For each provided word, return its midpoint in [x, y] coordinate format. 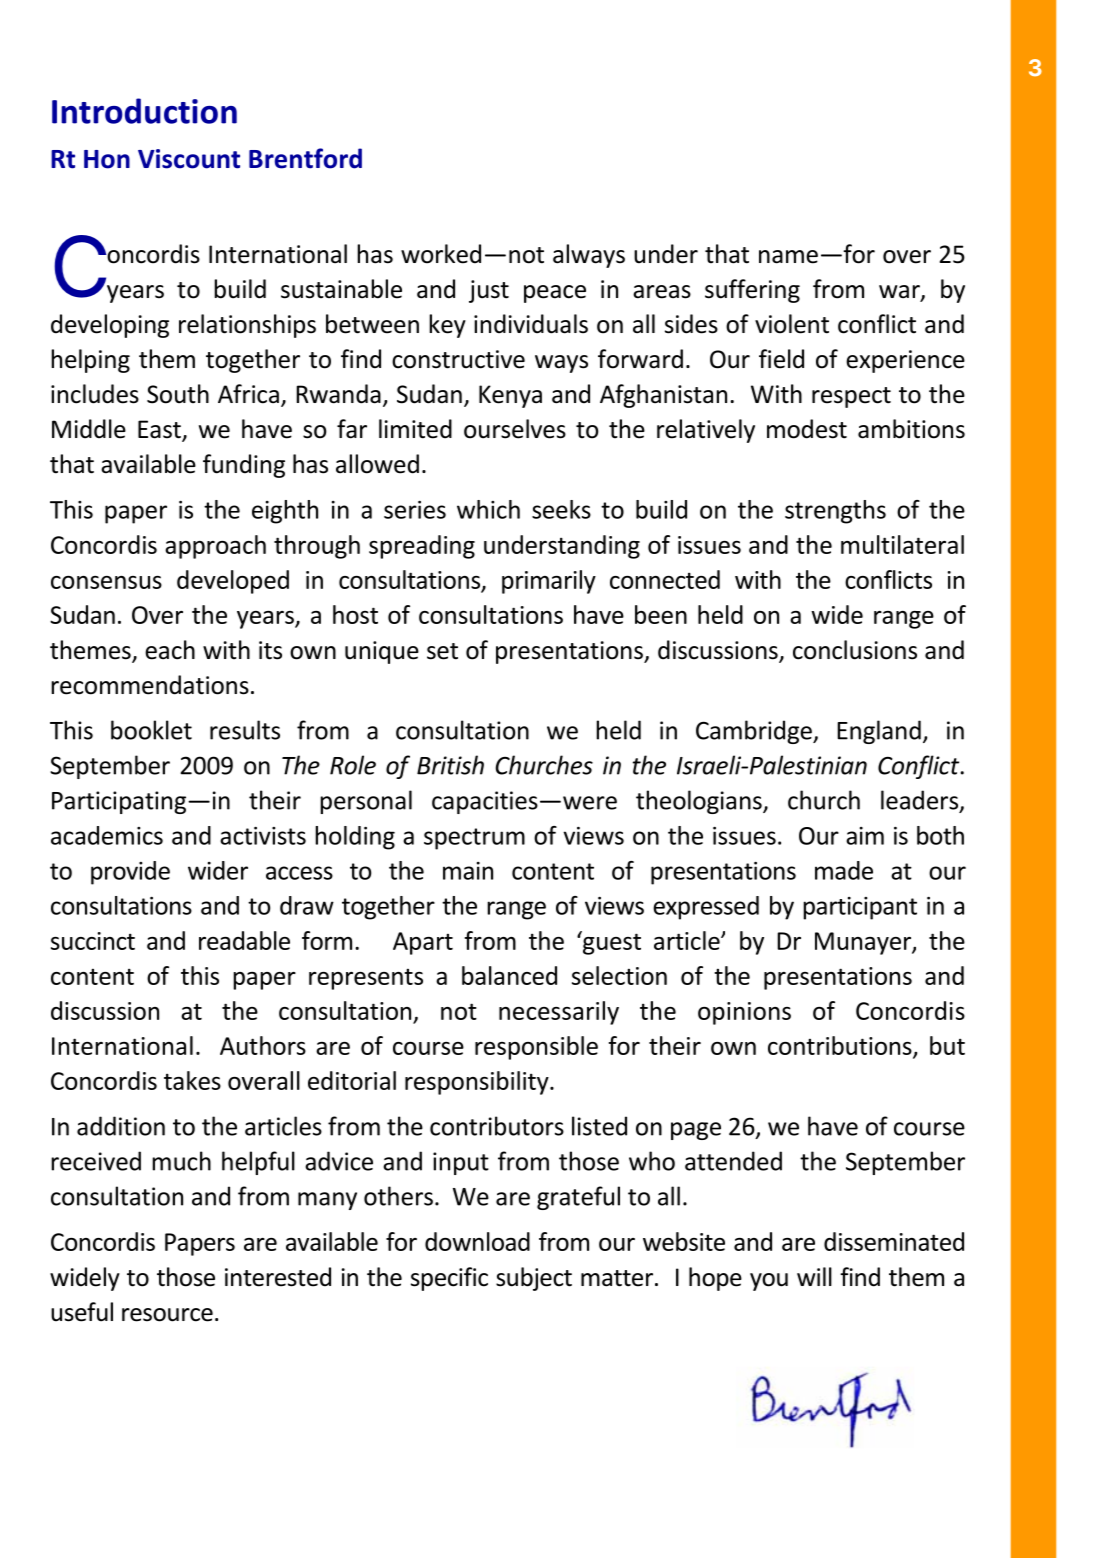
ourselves [515, 429]
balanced [509, 975]
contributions [841, 1047]
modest [807, 429]
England [879, 732]
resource [167, 1315]
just [489, 291]
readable [244, 940]
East [160, 430]
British [450, 765]
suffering [752, 291]
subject [534, 1279]
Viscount [189, 159]
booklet [151, 730]
